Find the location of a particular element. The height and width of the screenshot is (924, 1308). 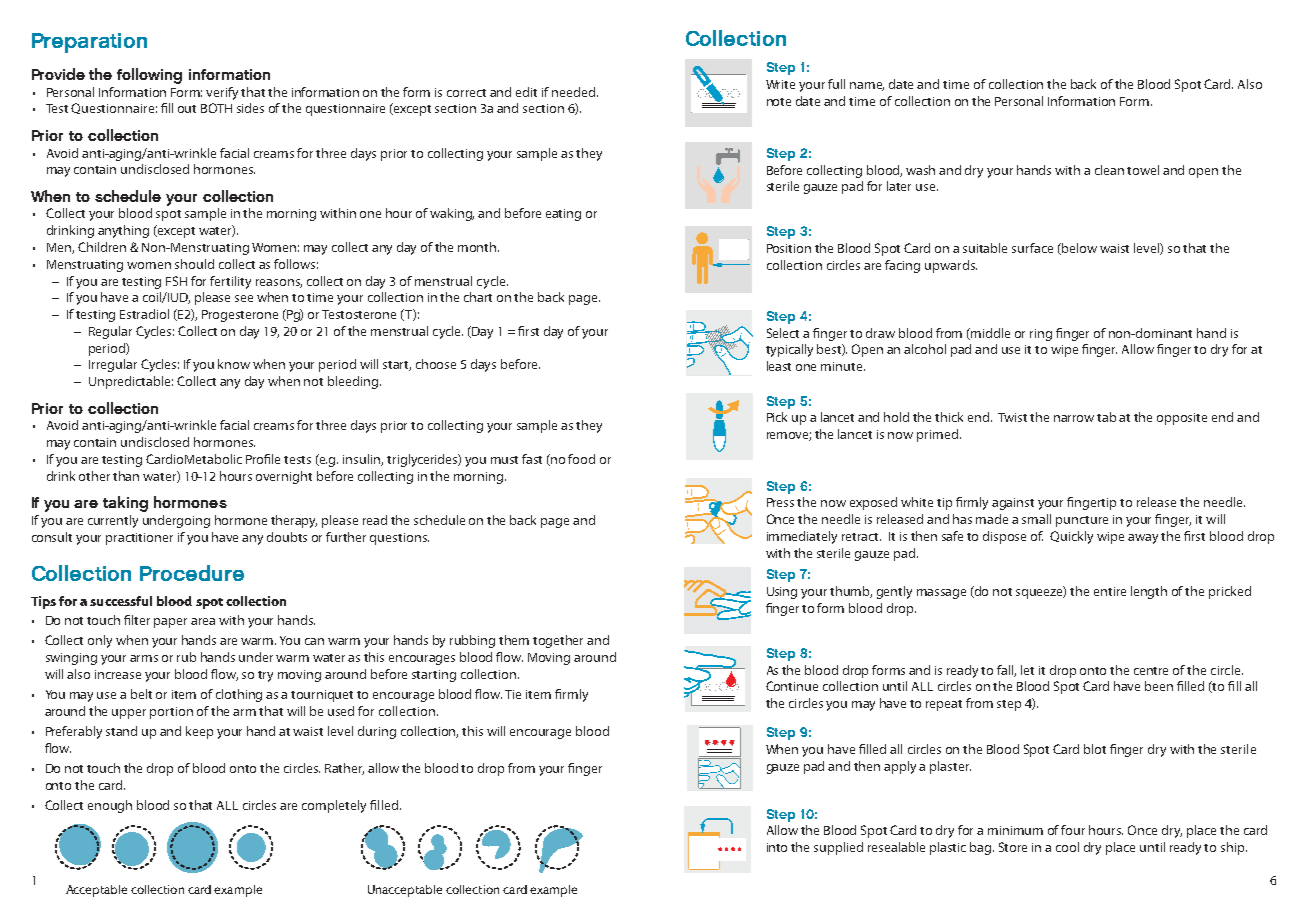

eating is located at coordinates (563, 215).
